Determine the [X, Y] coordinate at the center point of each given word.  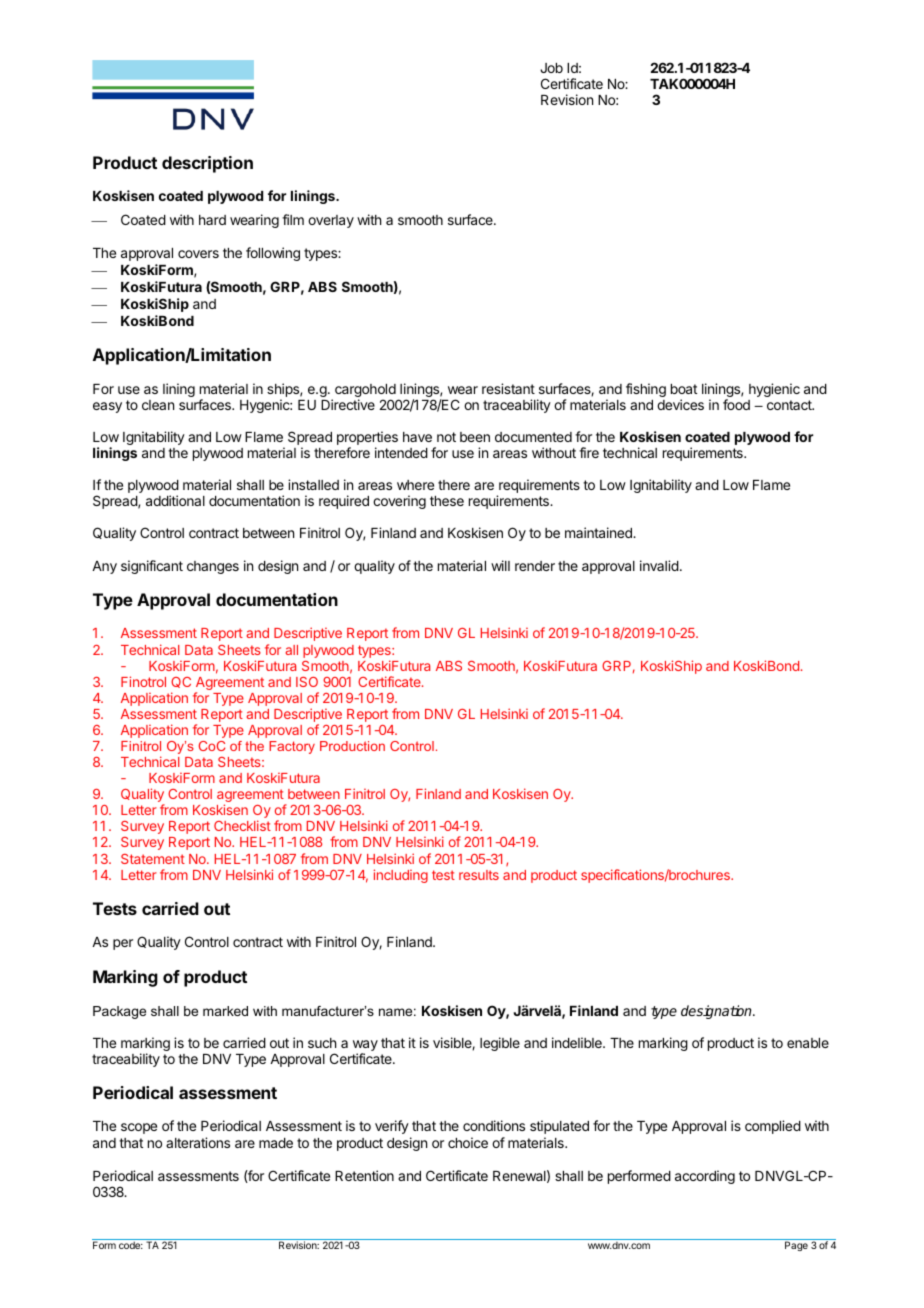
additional [175, 500]
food [736, 404]
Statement [153, 859]
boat [684, 389]
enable [808, 1043]
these [447, 501]
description [207, 164]
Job [551, 68]
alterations [198, 1142]
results [479, 875]
